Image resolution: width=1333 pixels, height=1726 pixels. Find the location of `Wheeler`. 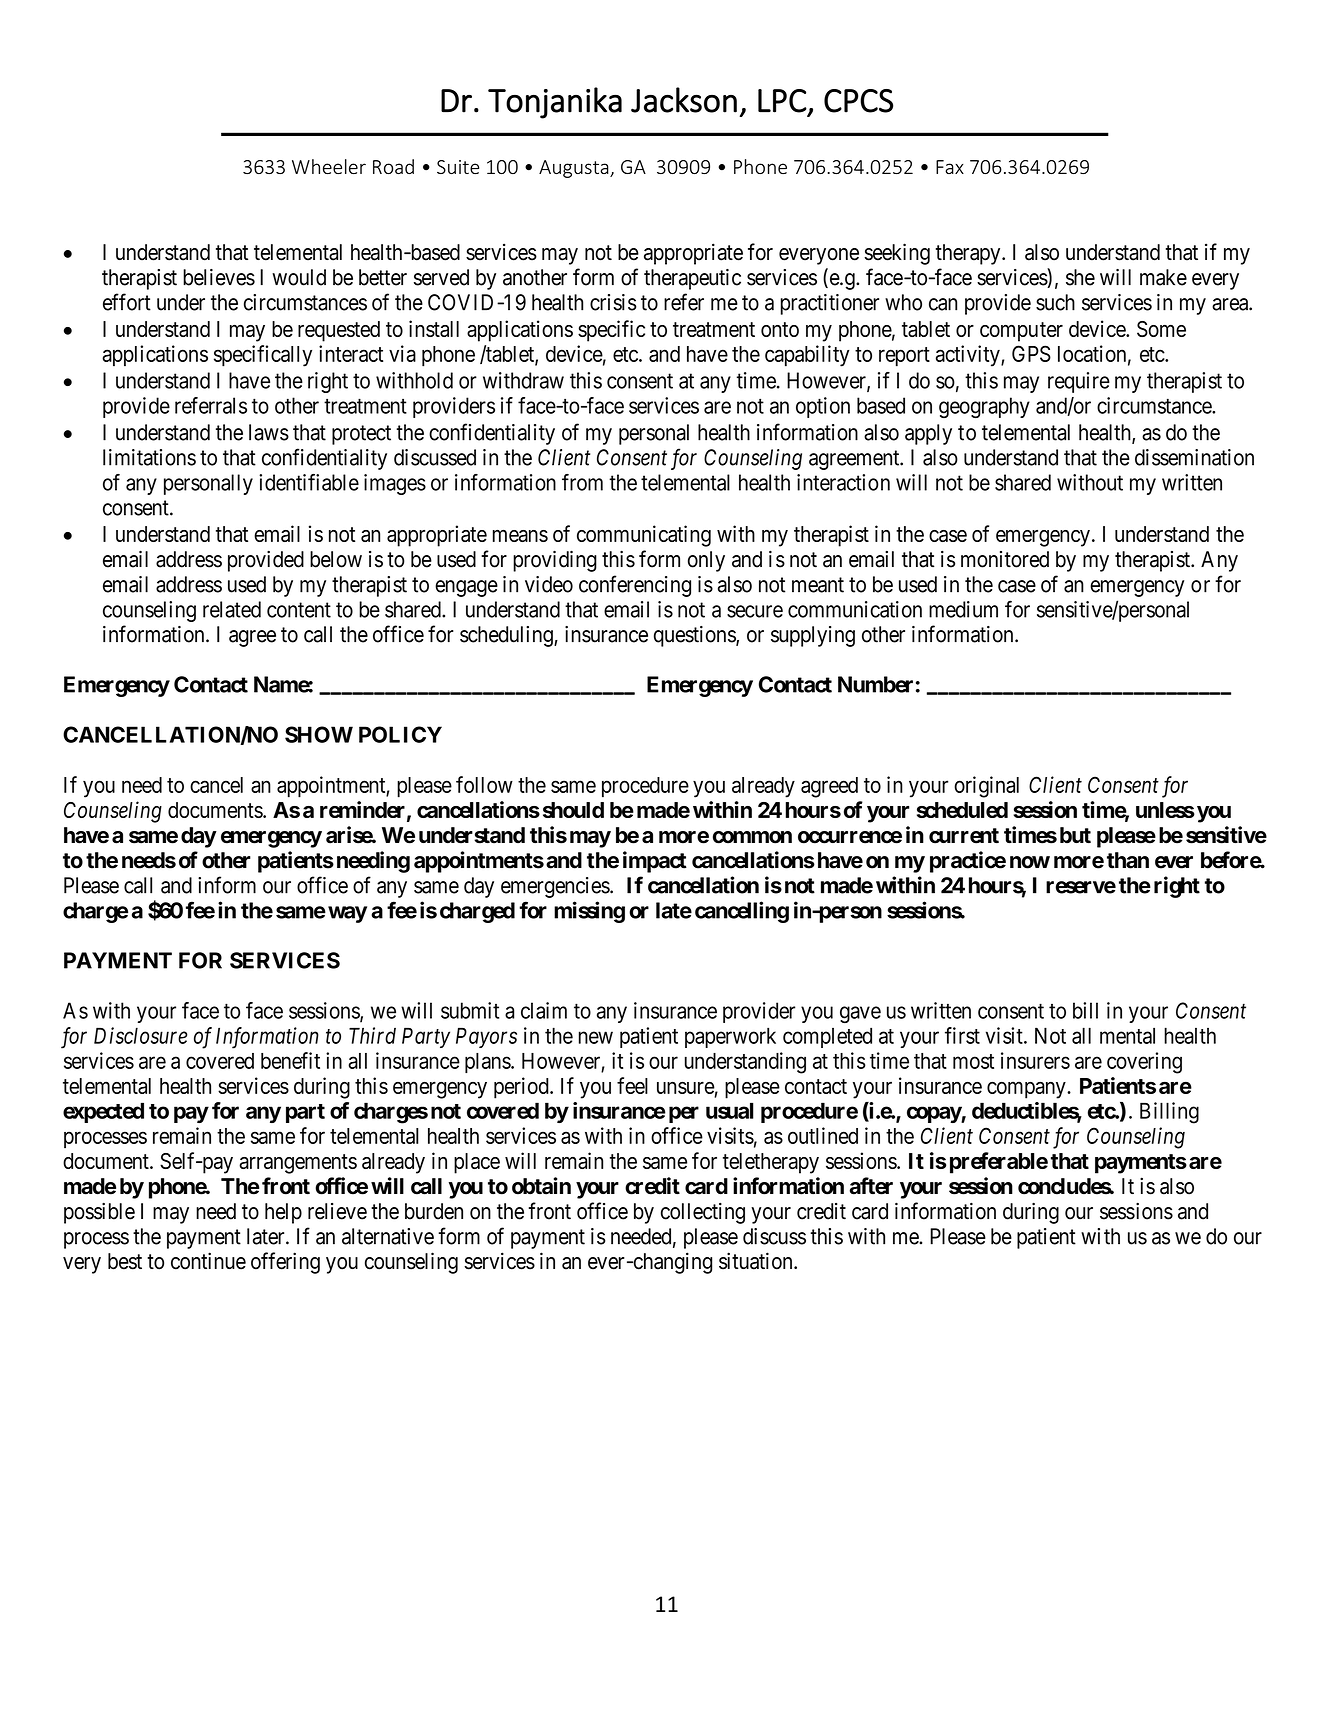

Wheeler is located at coordinates (329, 166).
